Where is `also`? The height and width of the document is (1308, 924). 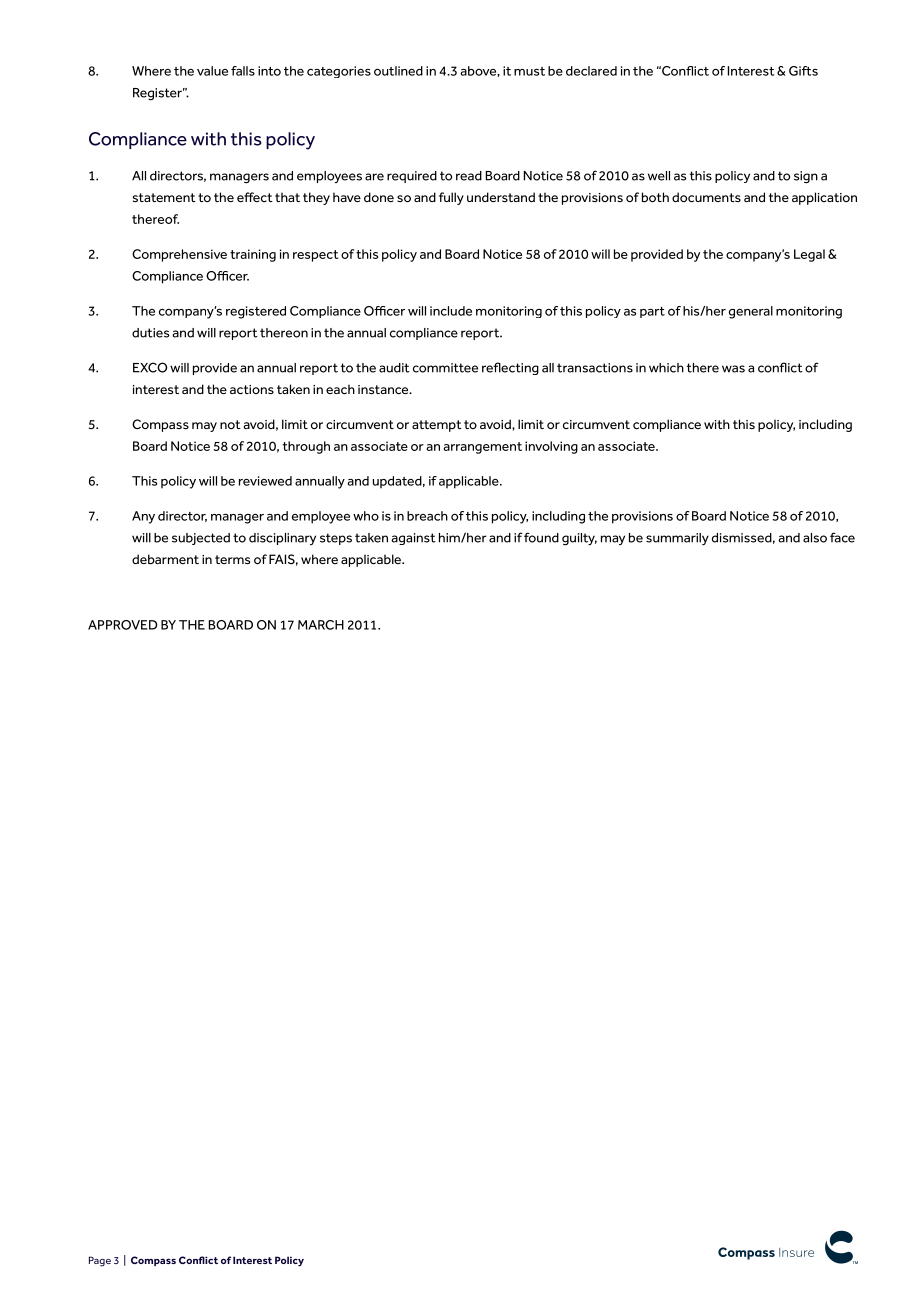 also is located at coordinates (815, 538).
